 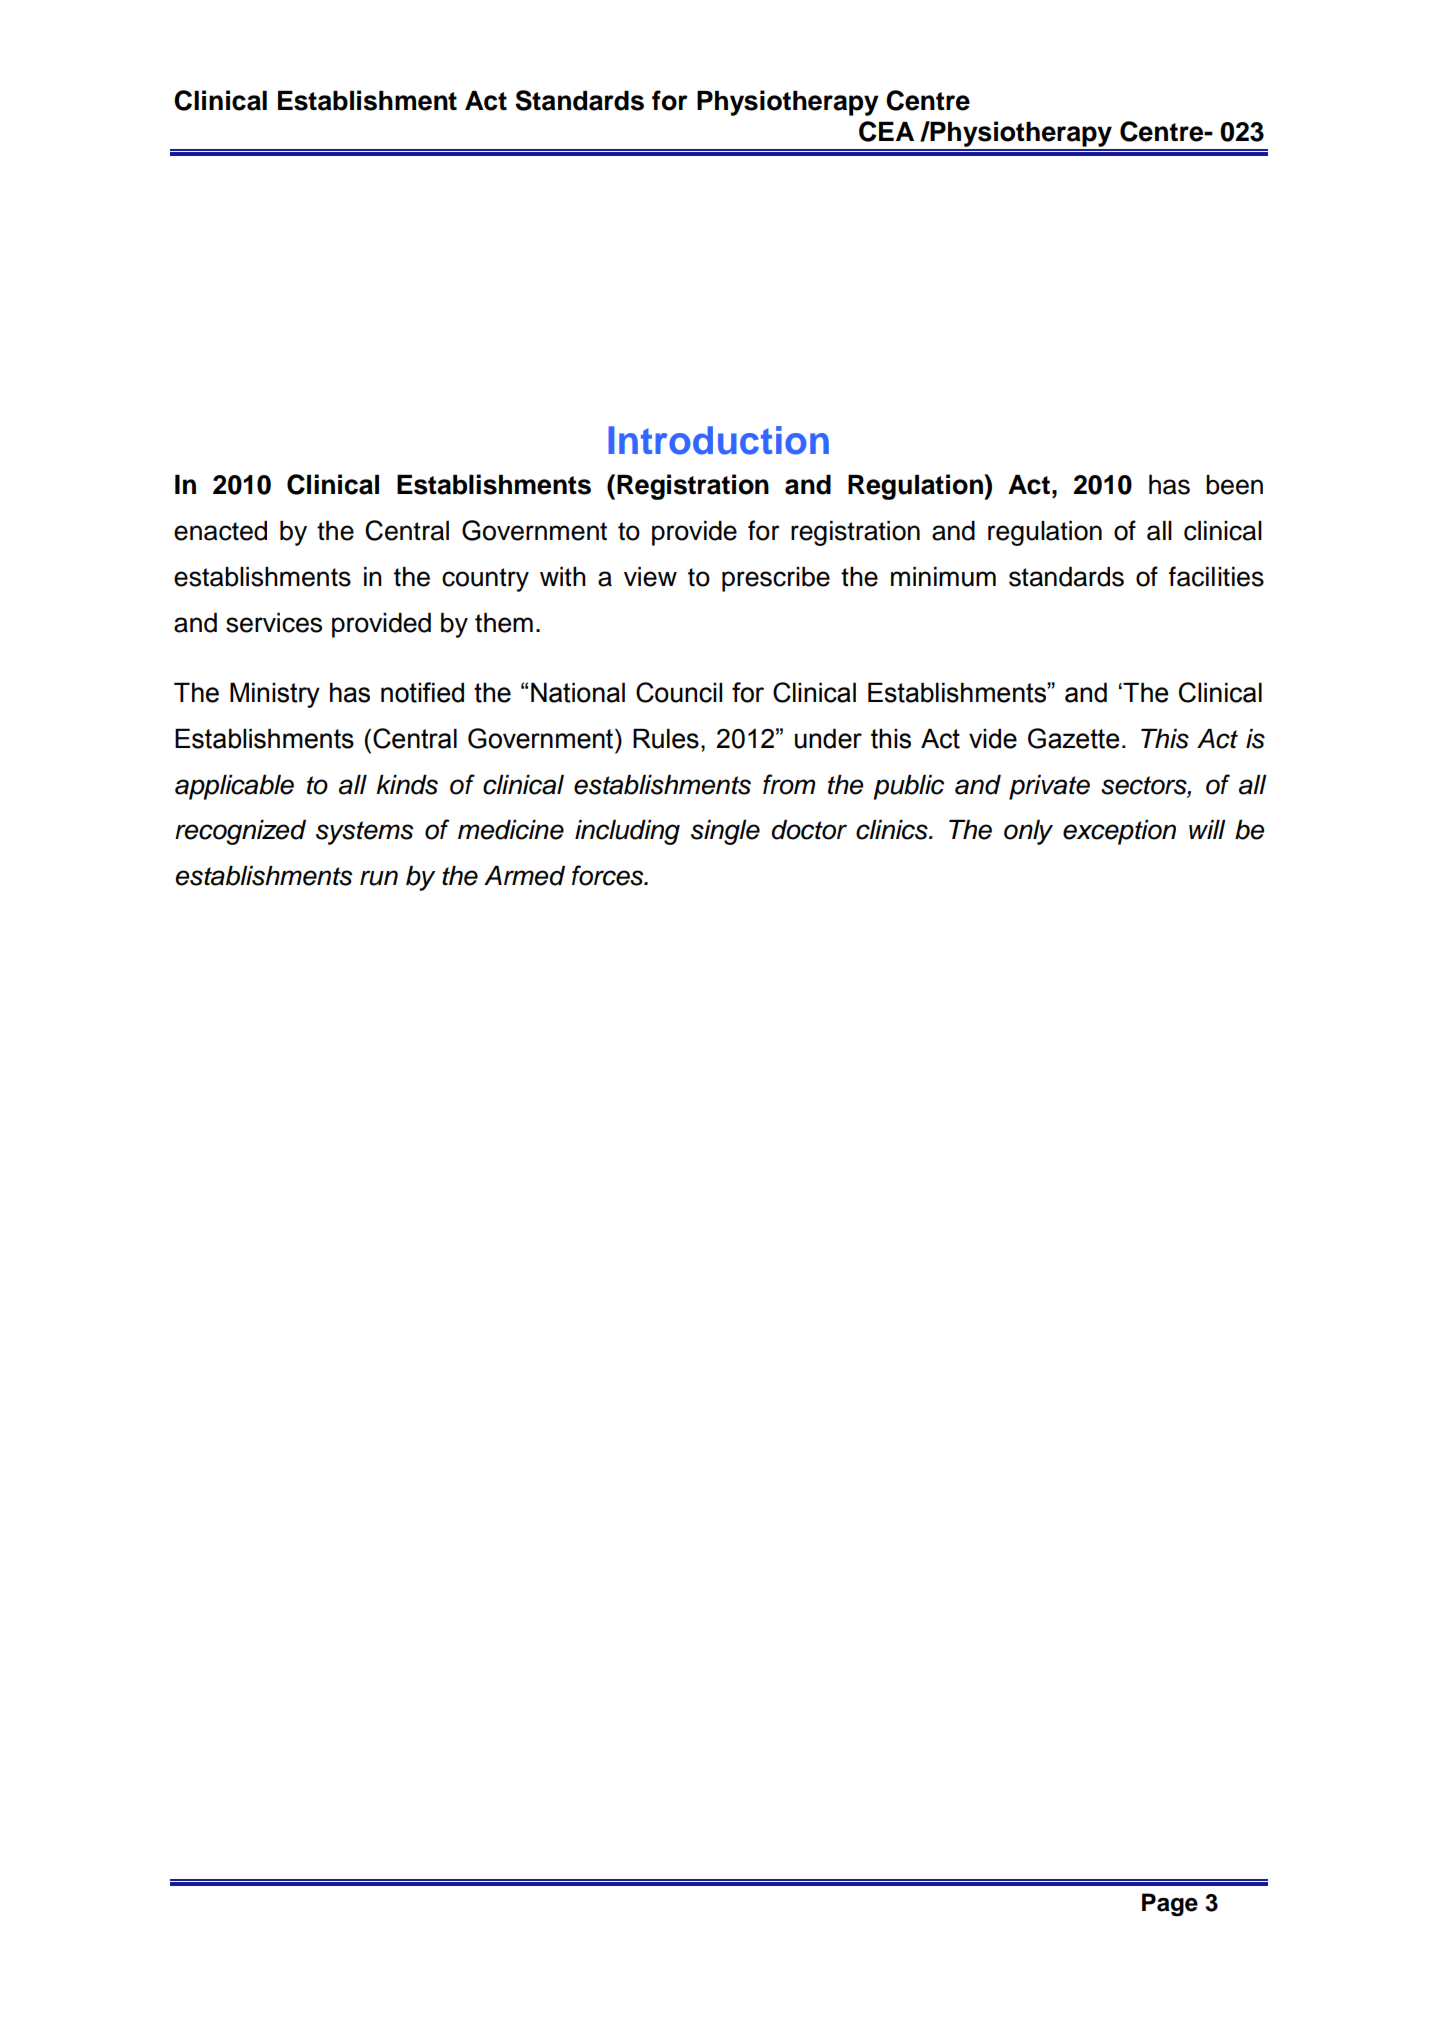 I want to click on exception, so click(x=1119, y=832).
